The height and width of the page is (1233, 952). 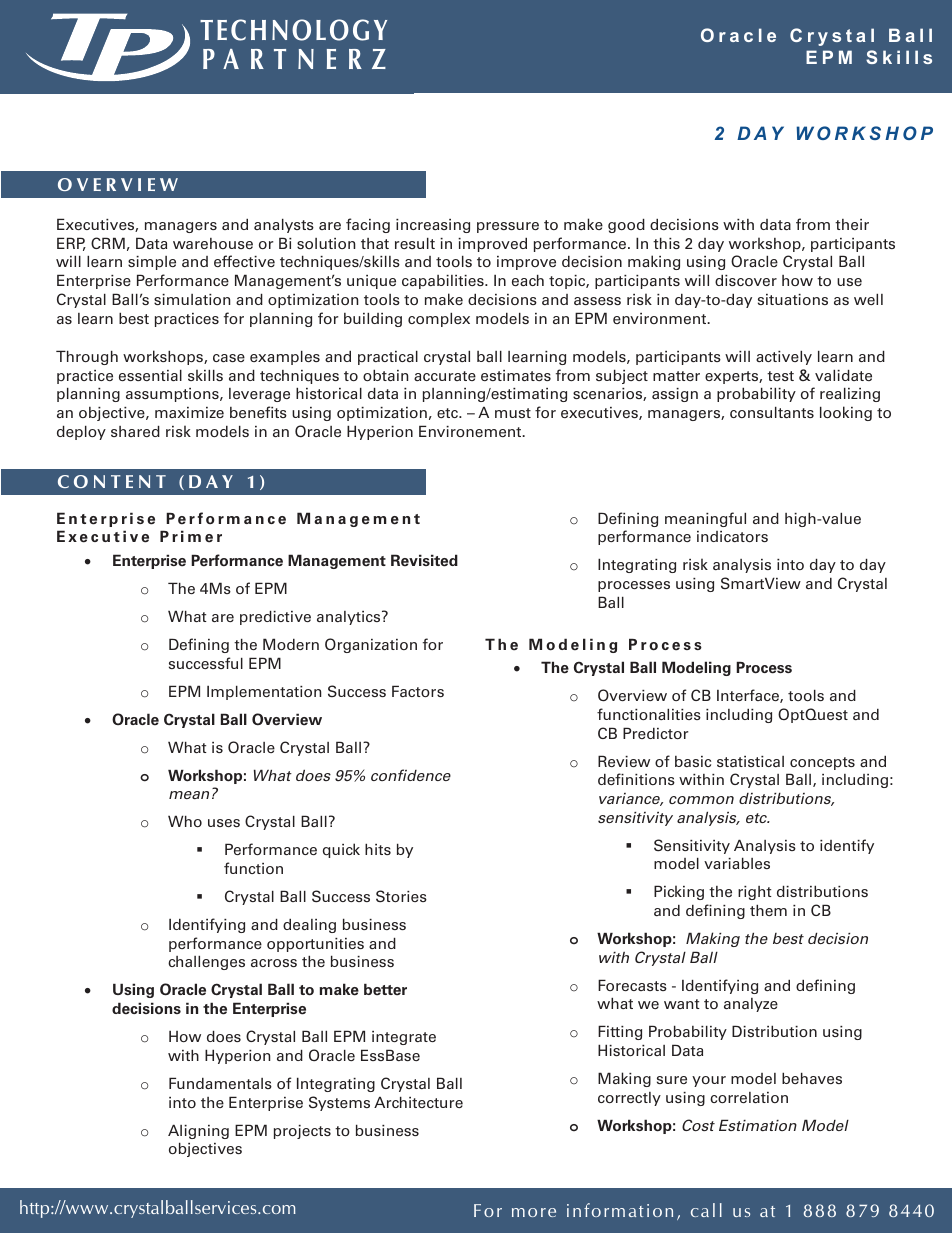 What do you see at coordinates (750, 761) in the page?
I see `statistical` at bounding box center [750, 761].
